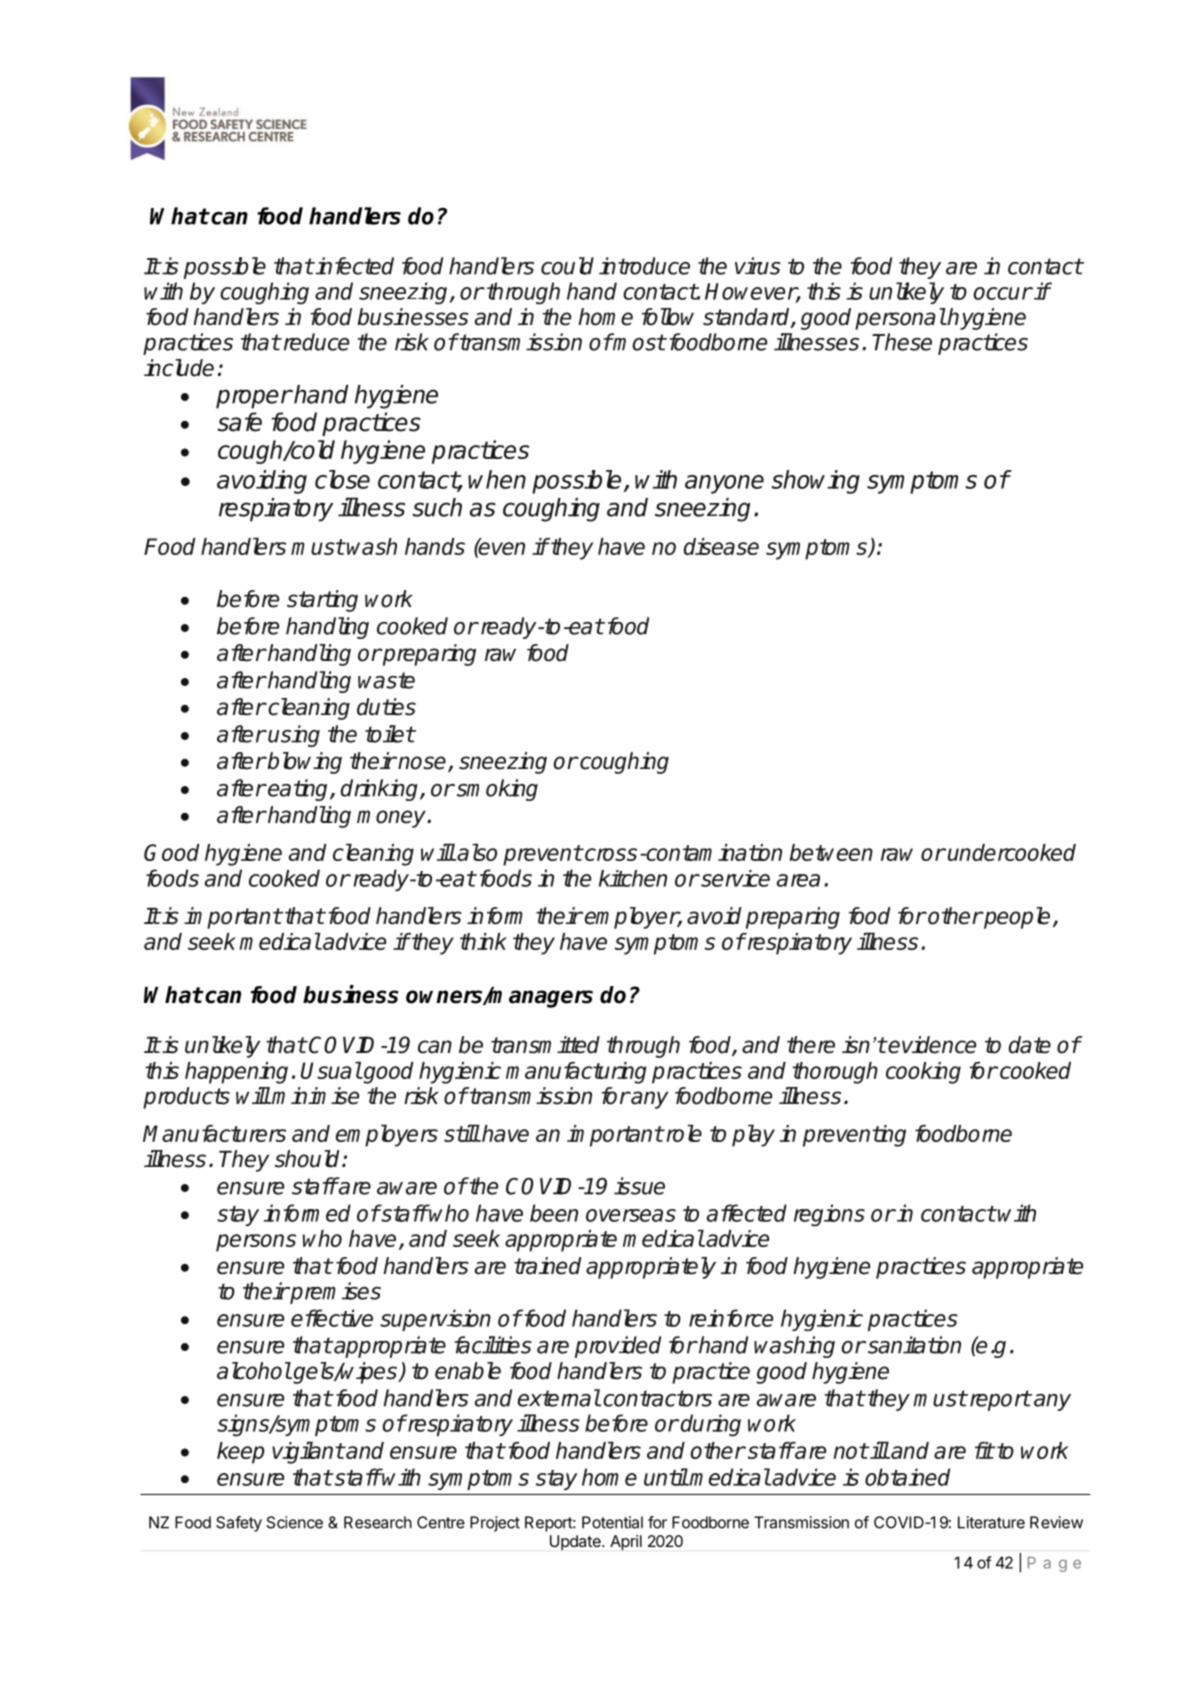 This image has width=1201, height=1699. I want to click on people, so click(1016, 918).
